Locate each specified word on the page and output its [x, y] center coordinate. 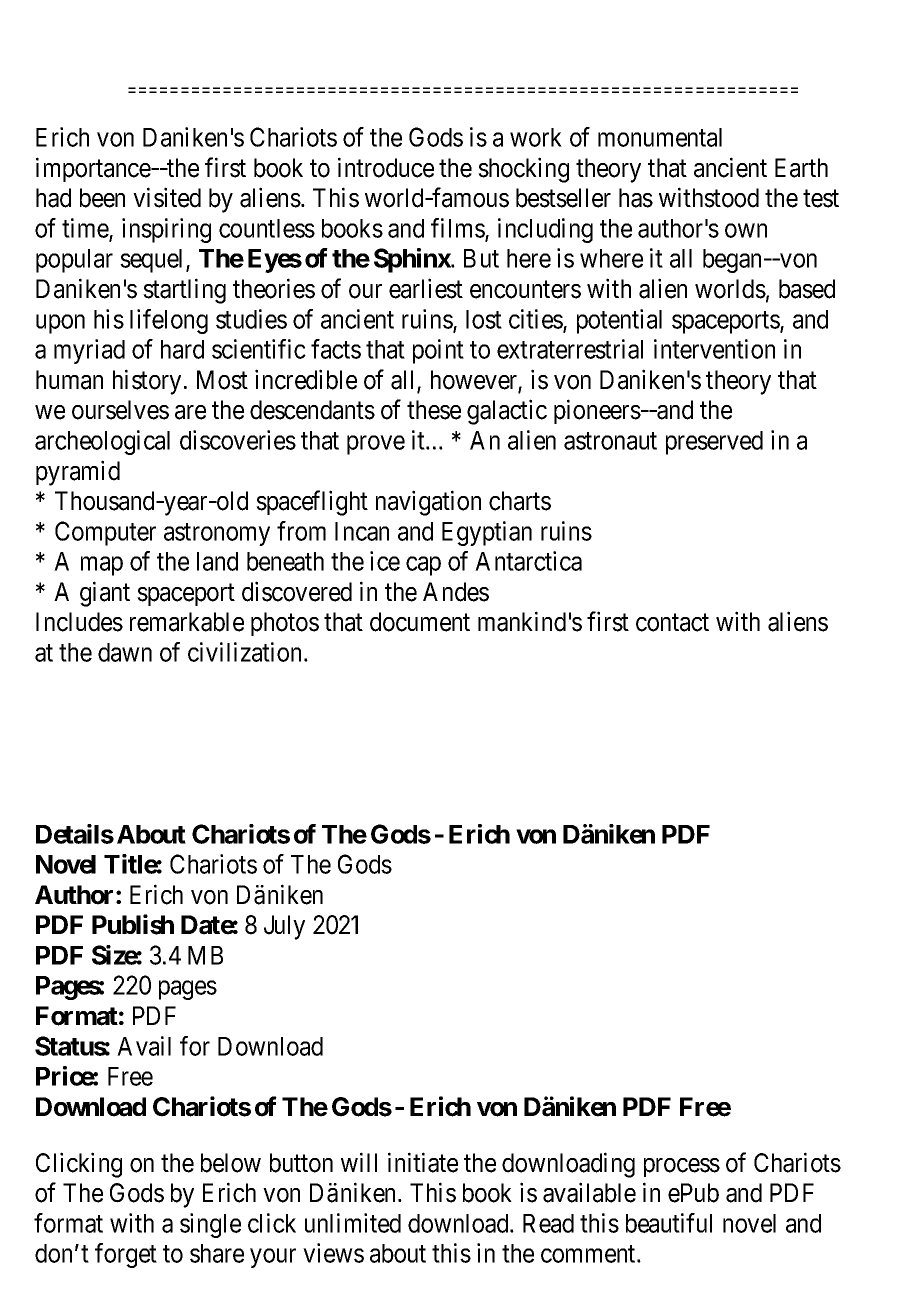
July [284, 927]
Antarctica [528, 561]
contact [672, 623]
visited [167, 197]
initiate [423, 1162]
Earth [801, 168]
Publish [133, 924]
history [147, 382]
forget [126, 1255]
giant [105, 594]
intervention [714, 349]
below [231, 1163]
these [434, 410]
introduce [386, 167]
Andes [456, 592]
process [682, 1167]
